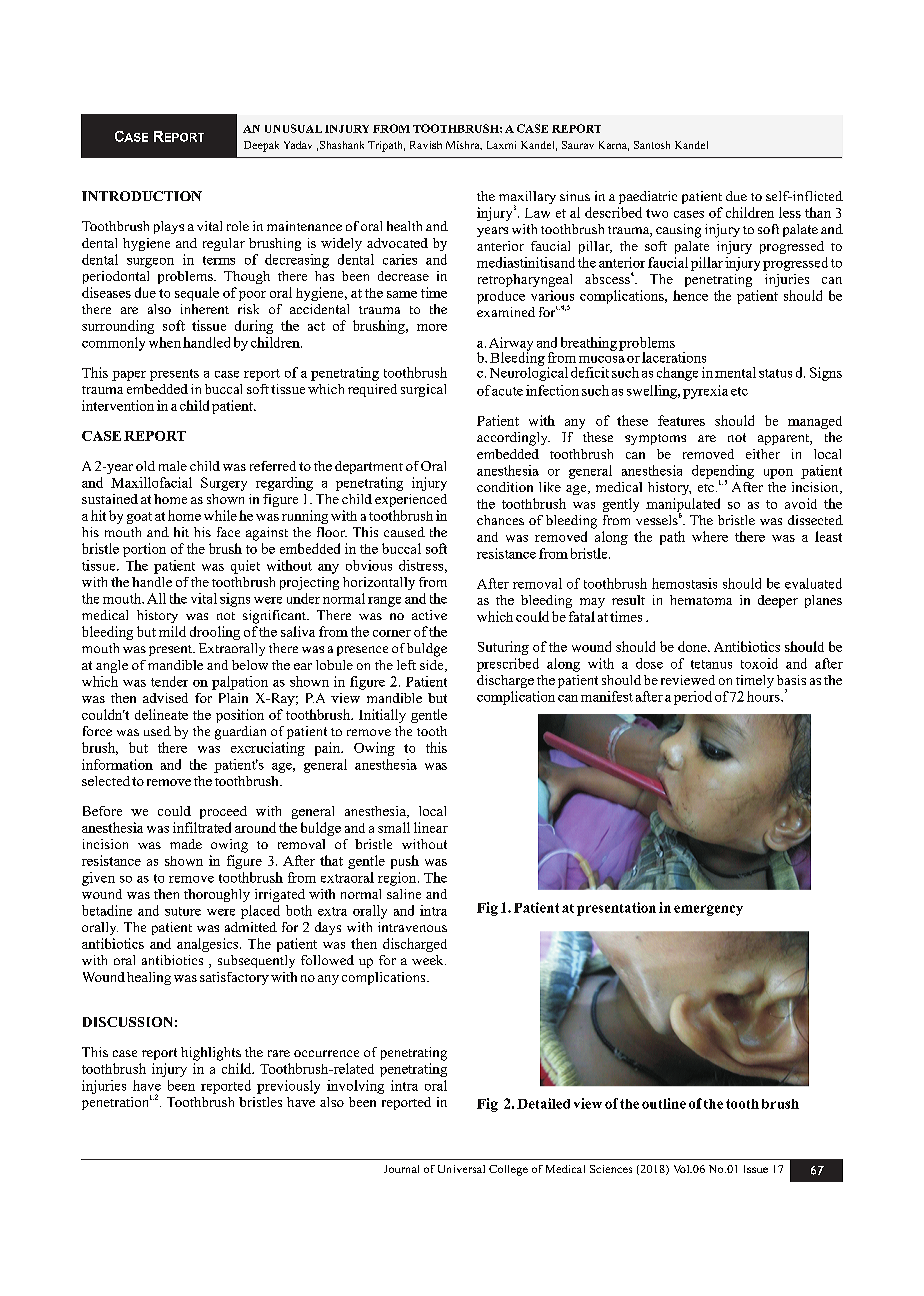  Describe the element at coordinates (142, 196) in the document. I see `INTRODUCTION` at that location.
